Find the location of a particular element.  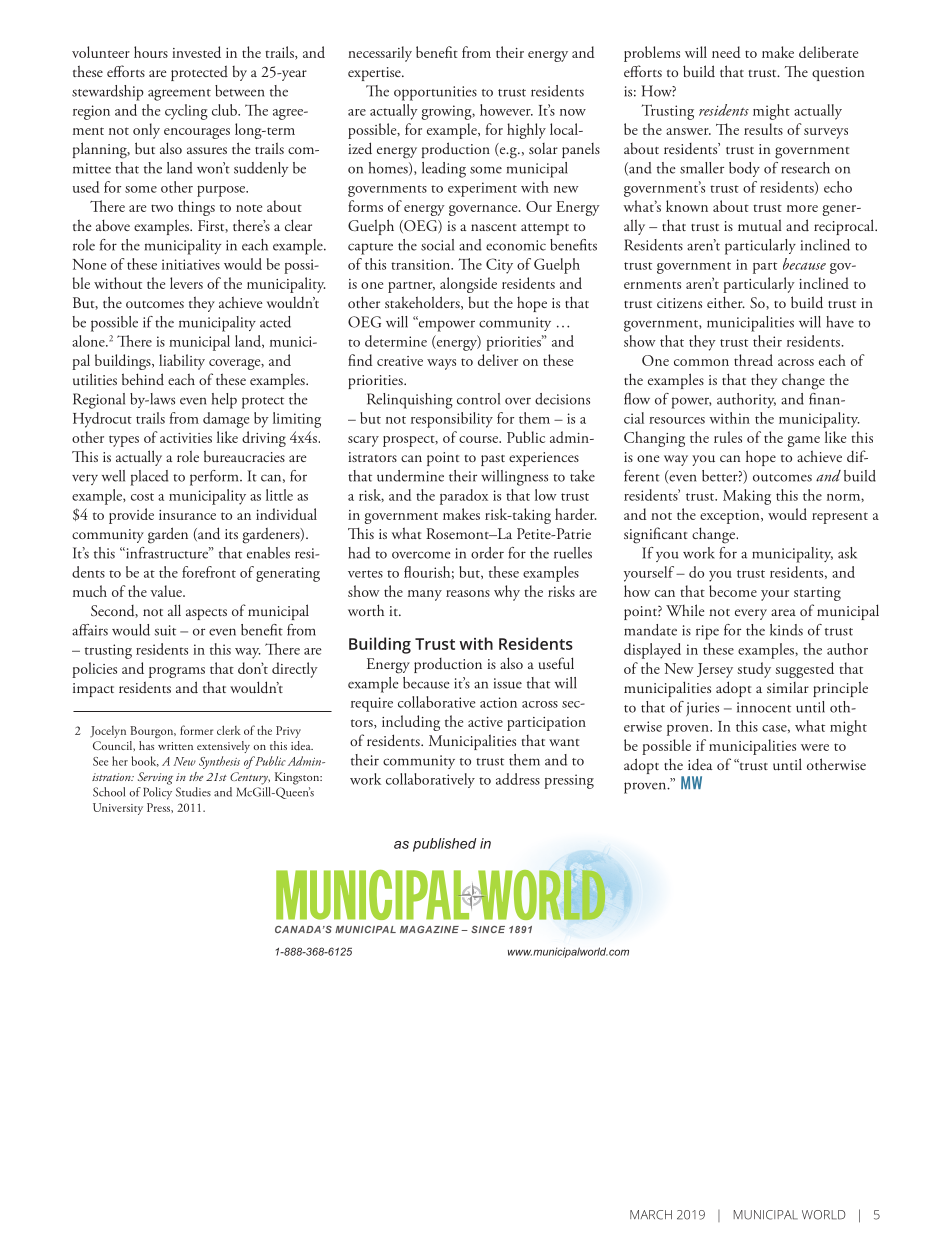

cycling is located at coordinates (186, 112).
